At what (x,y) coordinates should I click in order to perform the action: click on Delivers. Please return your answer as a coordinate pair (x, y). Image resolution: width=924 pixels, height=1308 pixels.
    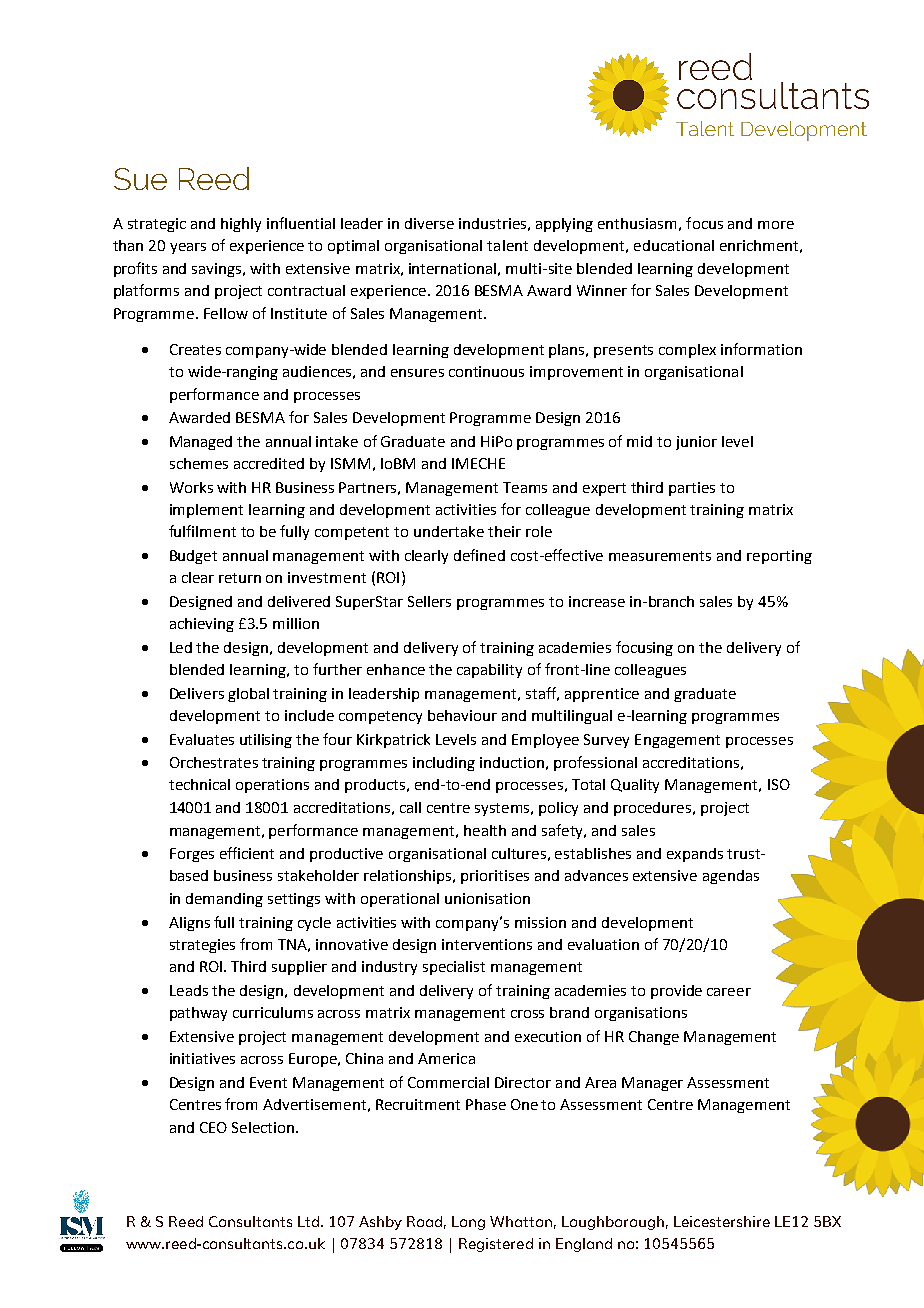
    Looking at the image, I should click on (197, 693).
